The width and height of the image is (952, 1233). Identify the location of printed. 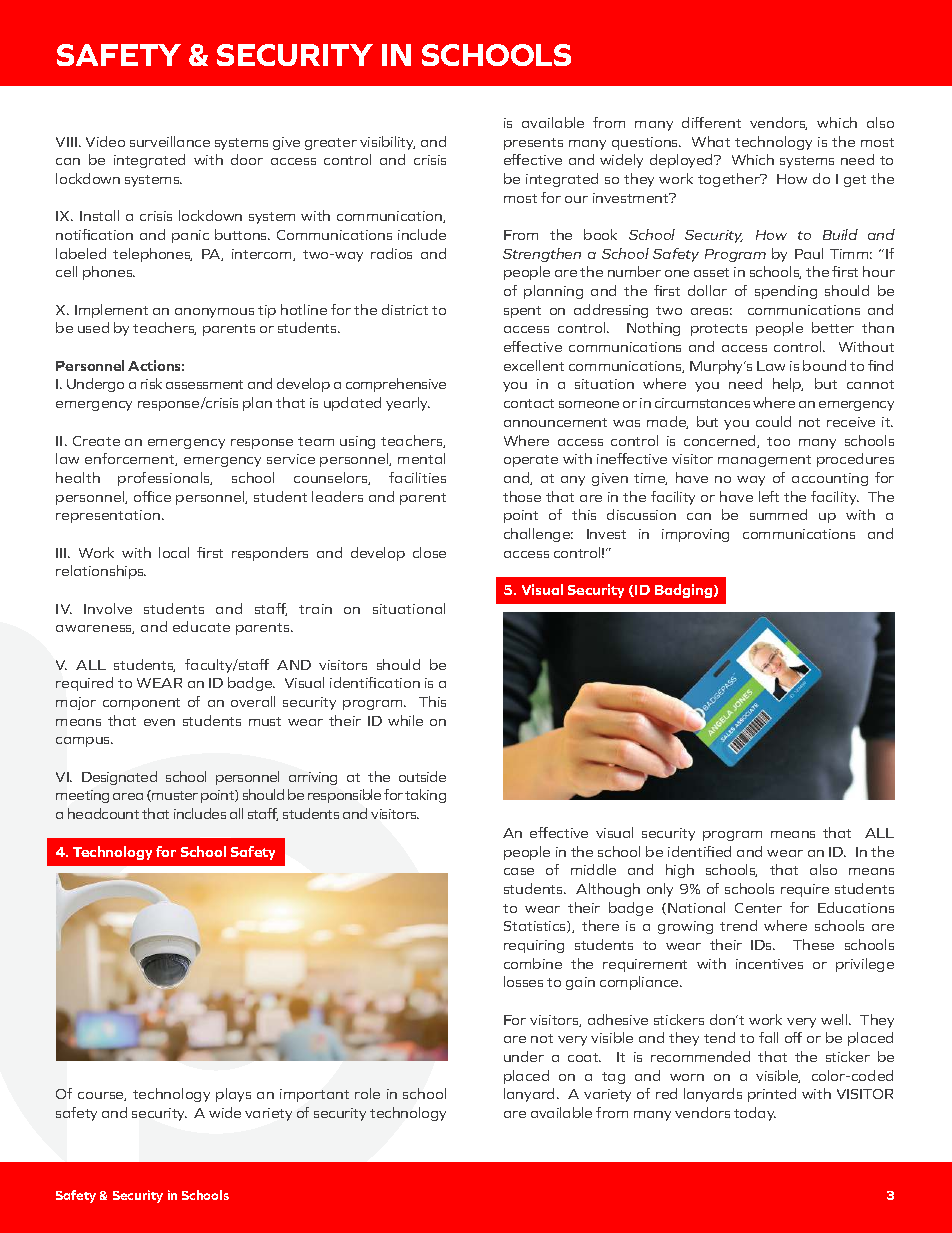
(772, 1095).
